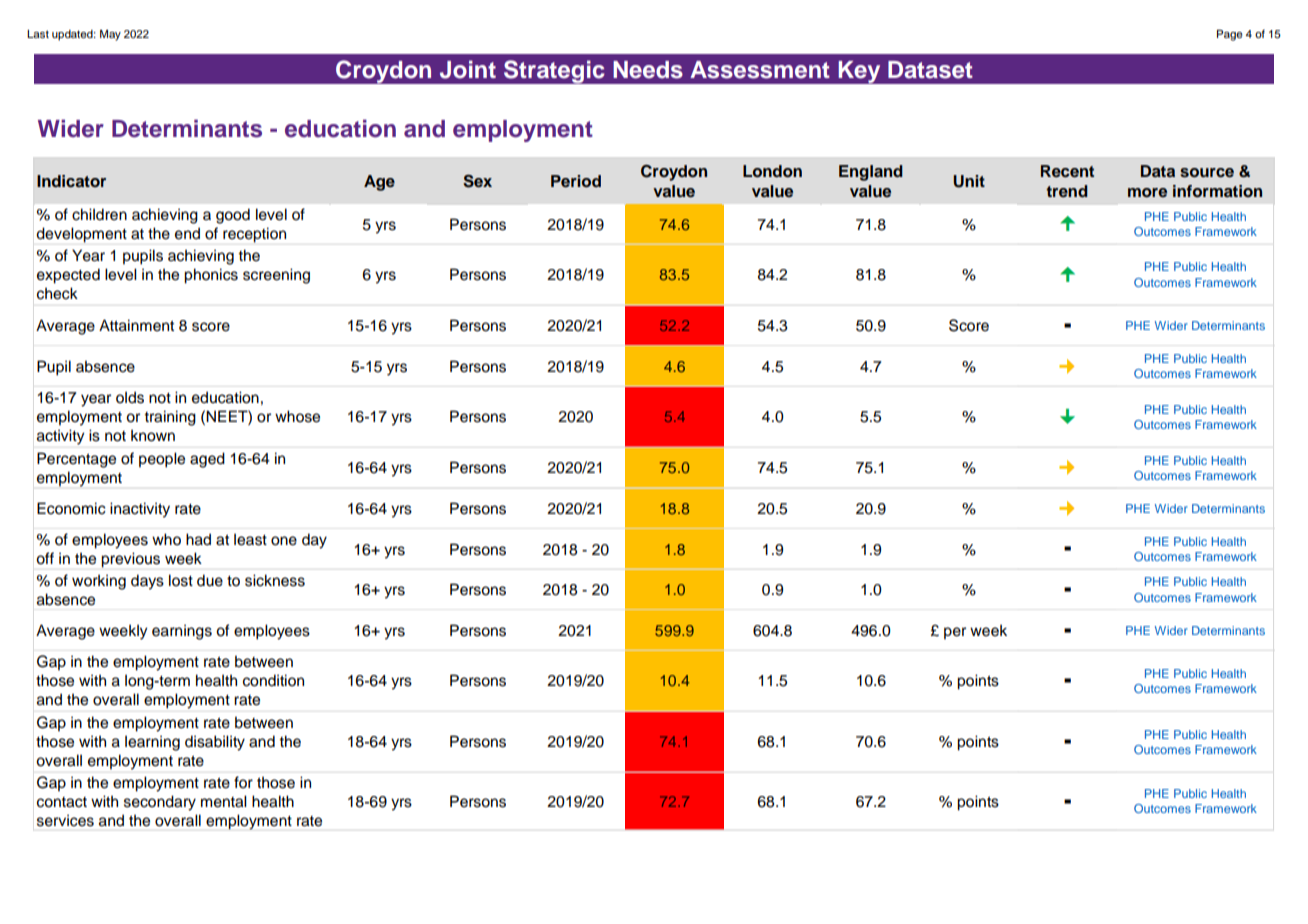  I want to click on Needs, so click(648, 70).
